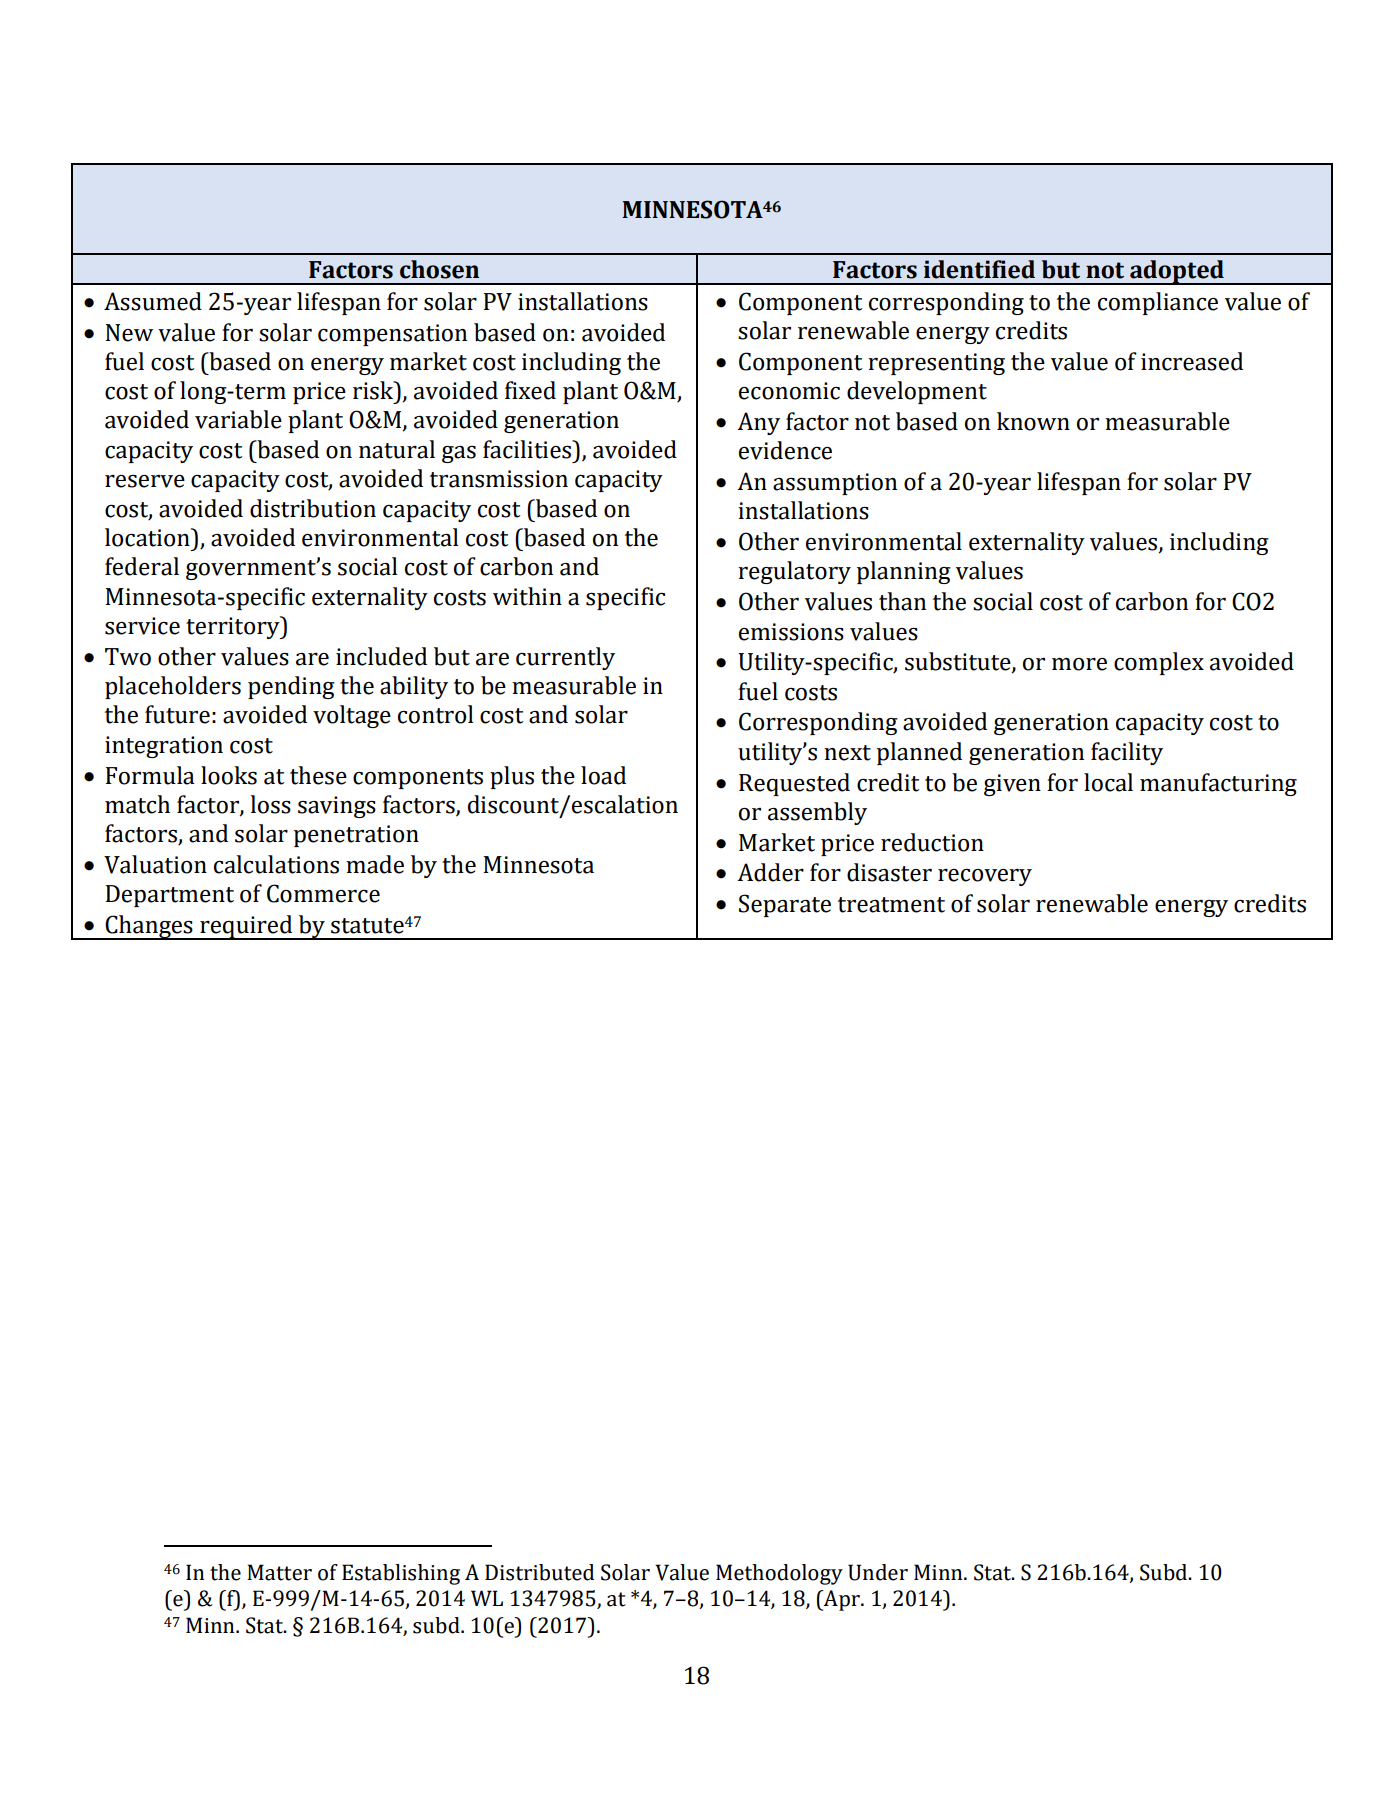 Image resolution: width=1393 pixels, height=1802 pixels. Describe the element at coordinates (401, 1574) in the image. I see `Establishing` at that location.
